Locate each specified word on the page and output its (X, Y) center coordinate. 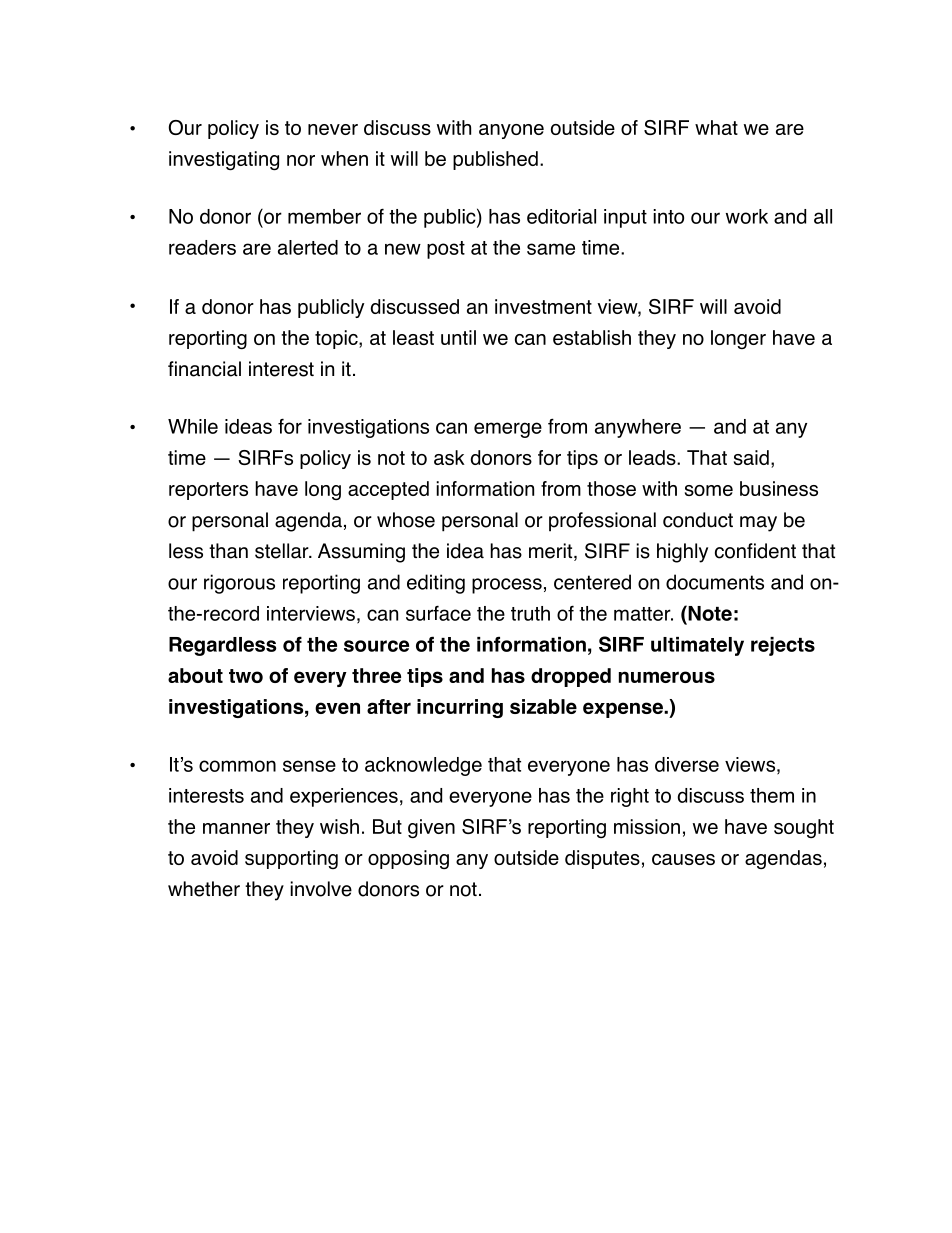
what (716, 127)
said (751, 457)
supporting (291, 859)
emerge (508, 430)
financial (204, 369)
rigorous (239, 584)
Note (709, 613)
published (495, 160)
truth (530, 613)
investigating (224, 161)
